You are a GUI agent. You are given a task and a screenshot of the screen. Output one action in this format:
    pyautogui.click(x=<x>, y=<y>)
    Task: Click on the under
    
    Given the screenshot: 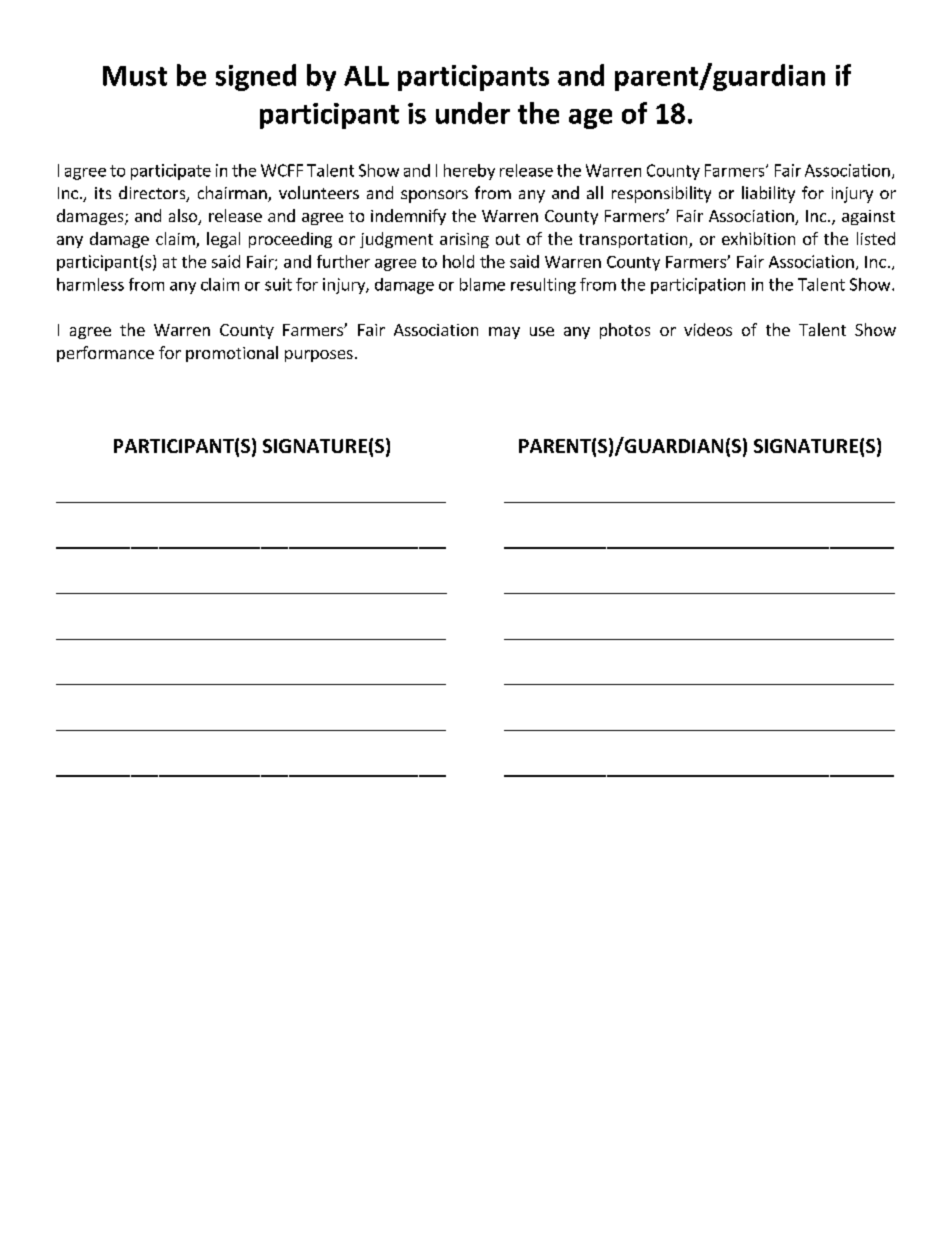 What is the action you would take?
    pyautogui.click(x=473, y=113)
